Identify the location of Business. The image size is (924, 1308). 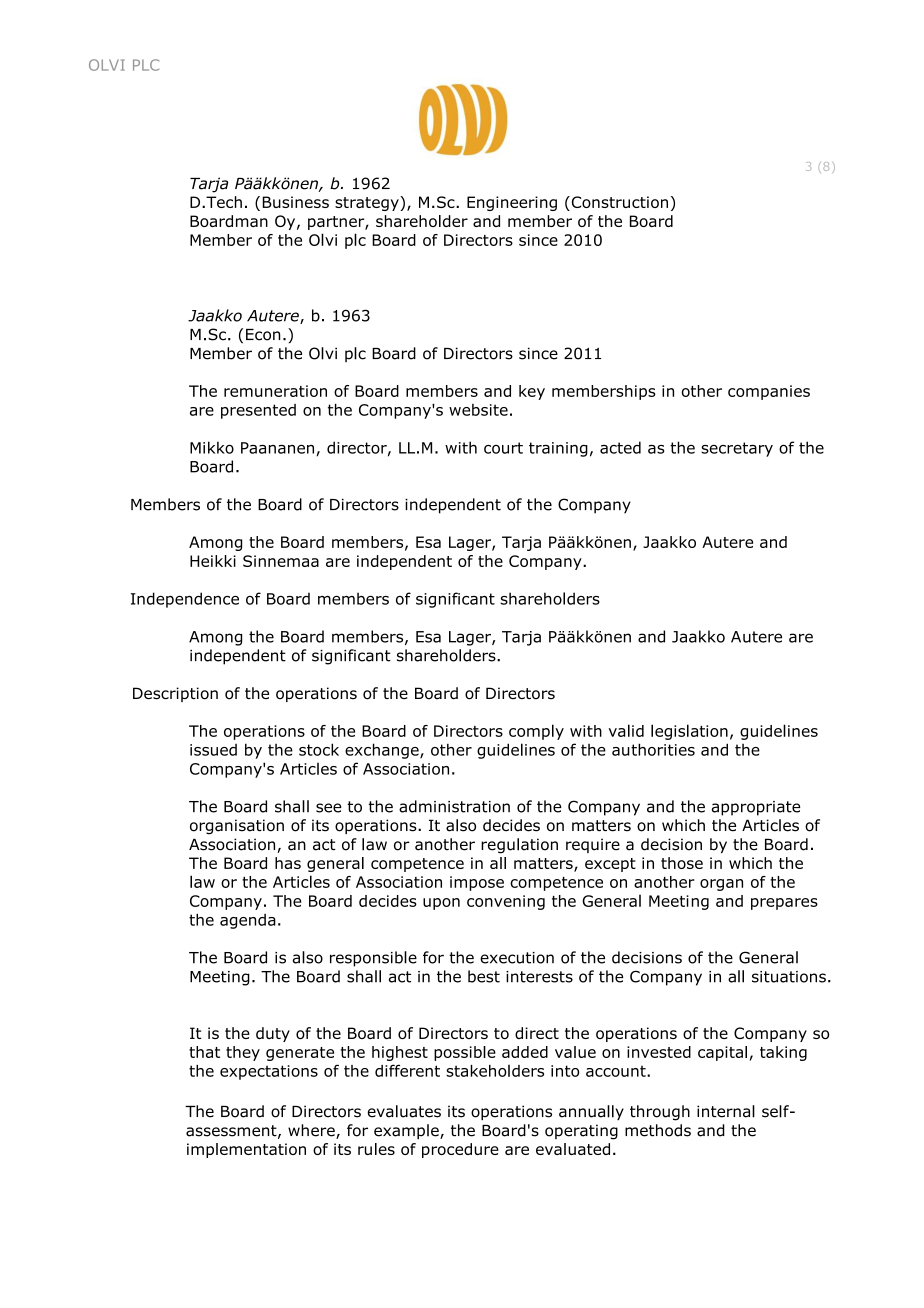
(296, 202).
